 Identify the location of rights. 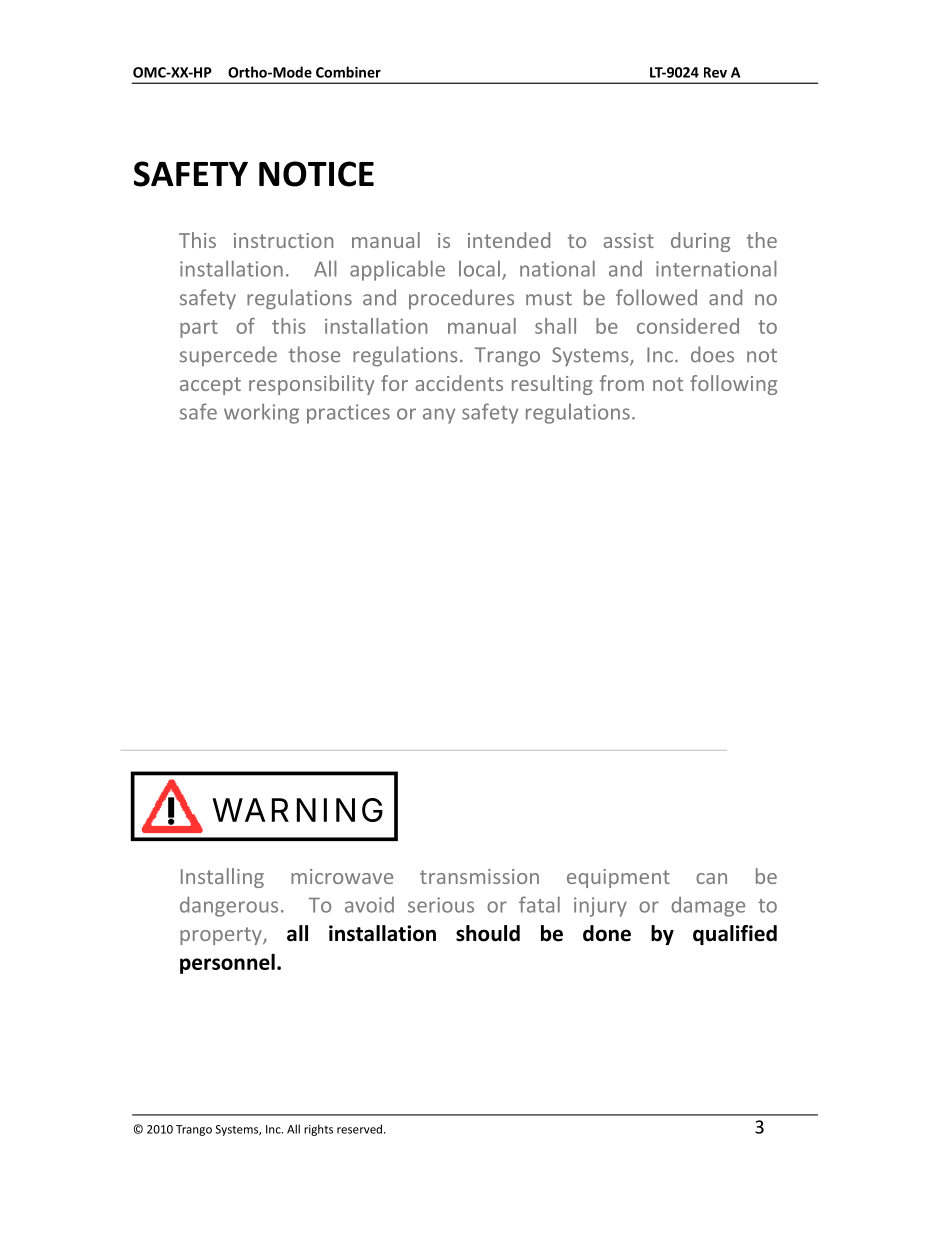
(318, 1130).
